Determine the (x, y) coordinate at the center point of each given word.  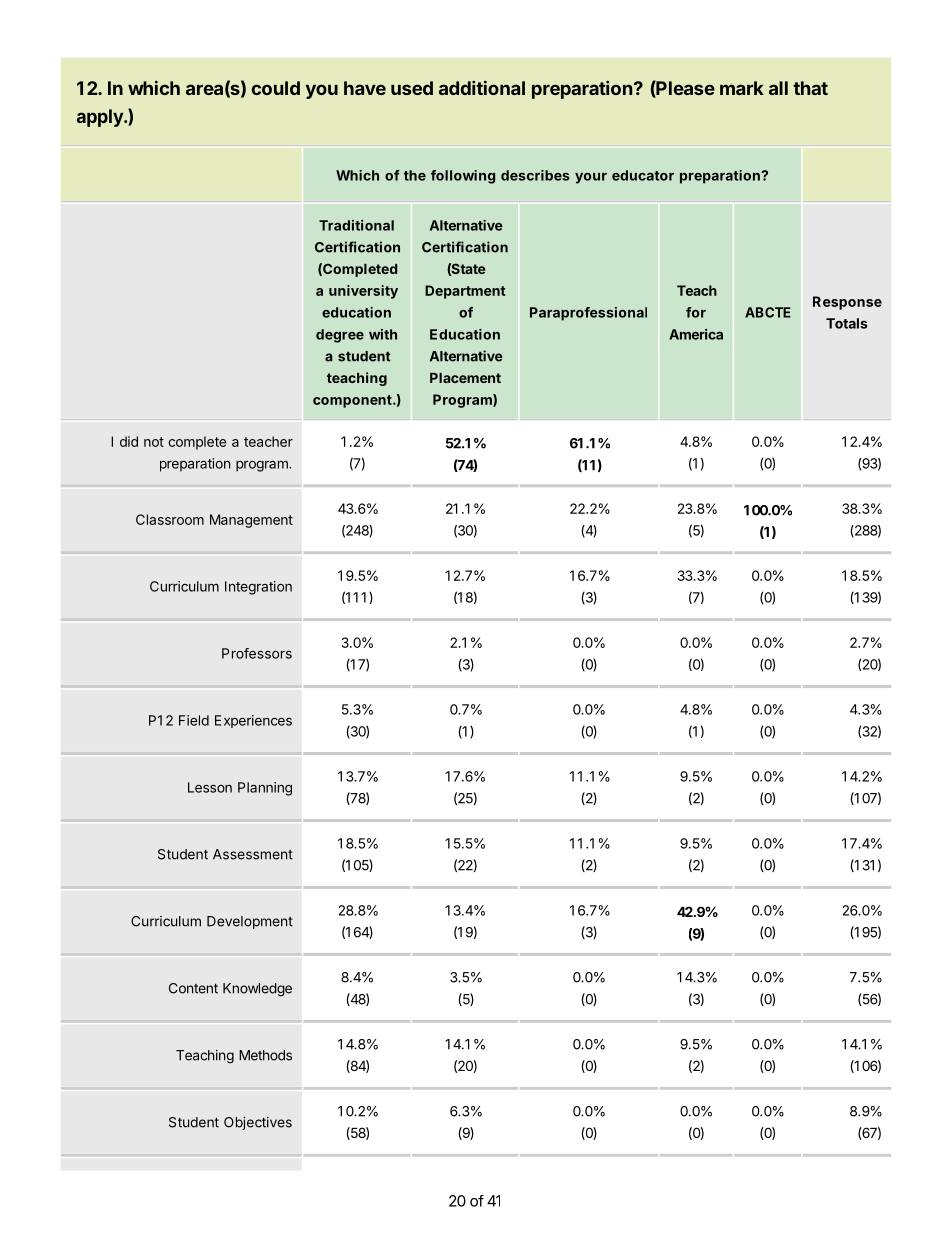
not (154, 442)
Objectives (258, 1123)
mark (742, 88)
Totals (847, 323)
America (696, 334)
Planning (265, 789)
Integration (258, 588)
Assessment (253, 854)
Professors (257, 653)
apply (101, 118)
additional (482, 87)
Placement (465, 378)
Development (250, 922)
